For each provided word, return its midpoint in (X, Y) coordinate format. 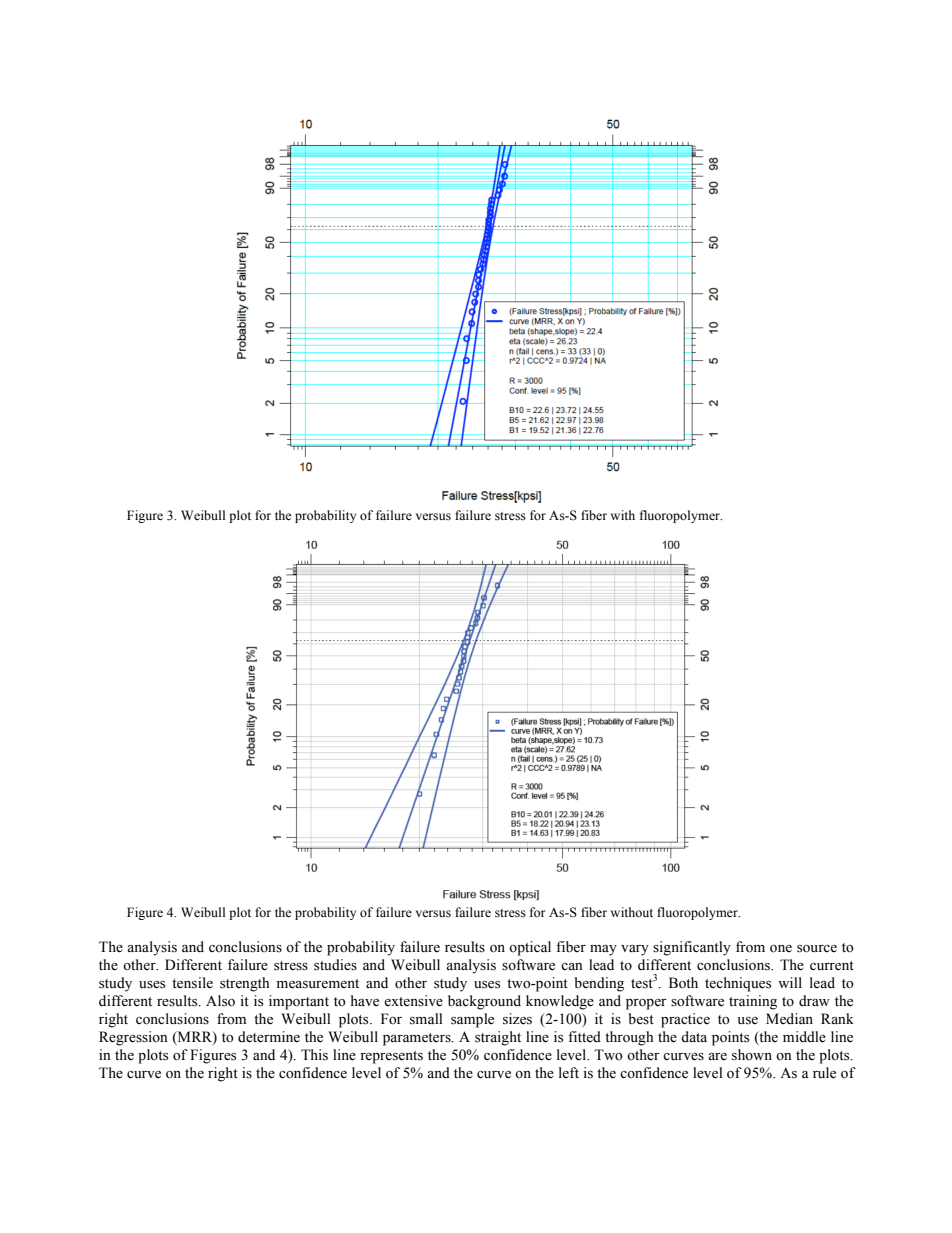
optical (530, 948)
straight (498, 1038)
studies (335, 965)
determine (269, 1037)
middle (804, 1037)
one (781, 949)
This (314, 1055)
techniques (738, 984)
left (569, 1073)
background (484, 1002)
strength (244, 984)
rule (824, 1073)
